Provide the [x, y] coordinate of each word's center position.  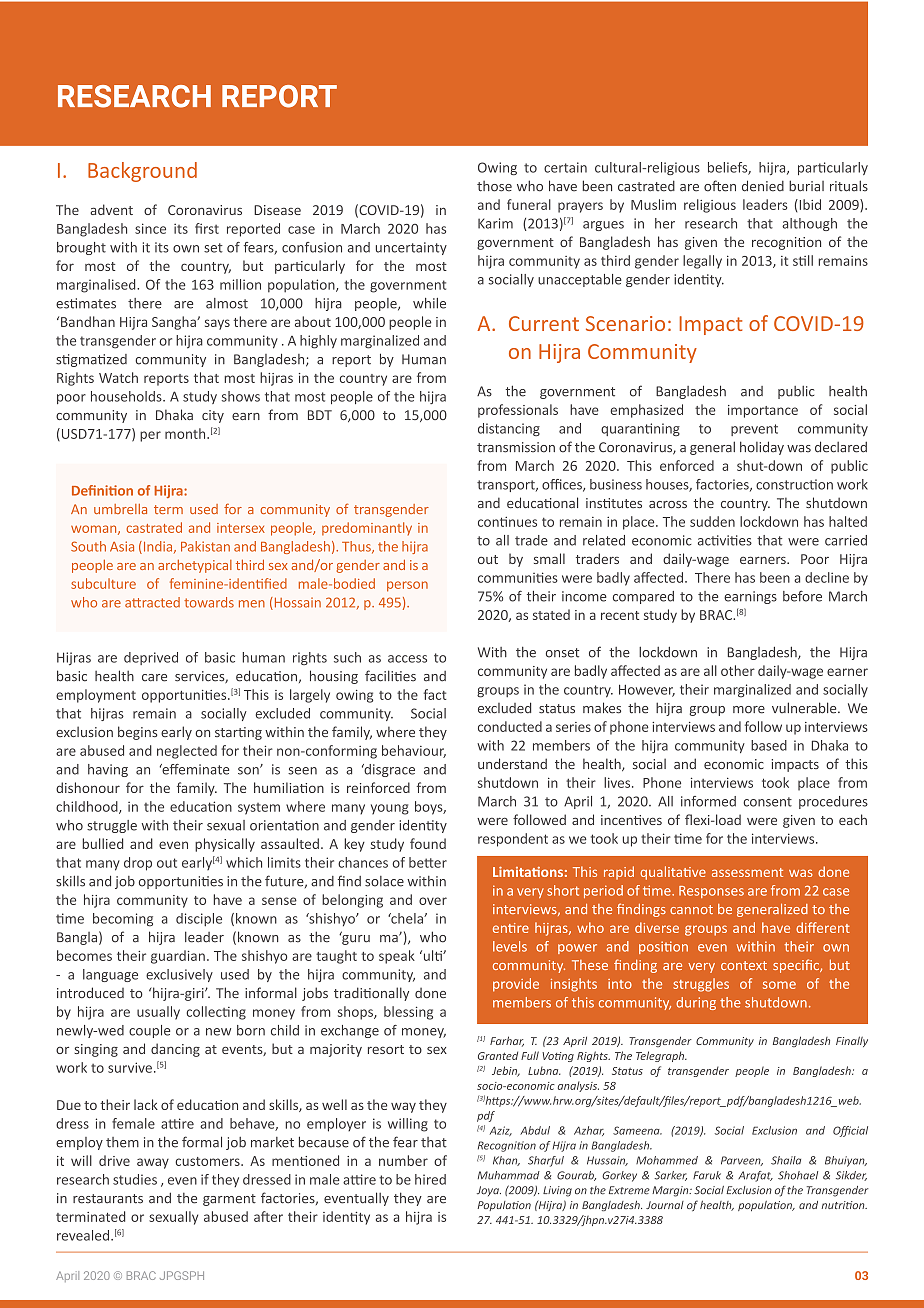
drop [138, 864]
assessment [747, 872]
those [494, 186]
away [153, 1163]
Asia [122, 546]
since [150, 228]
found [428, 843]
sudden [712, 521]
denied [763, 186]
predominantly [367, 529]
